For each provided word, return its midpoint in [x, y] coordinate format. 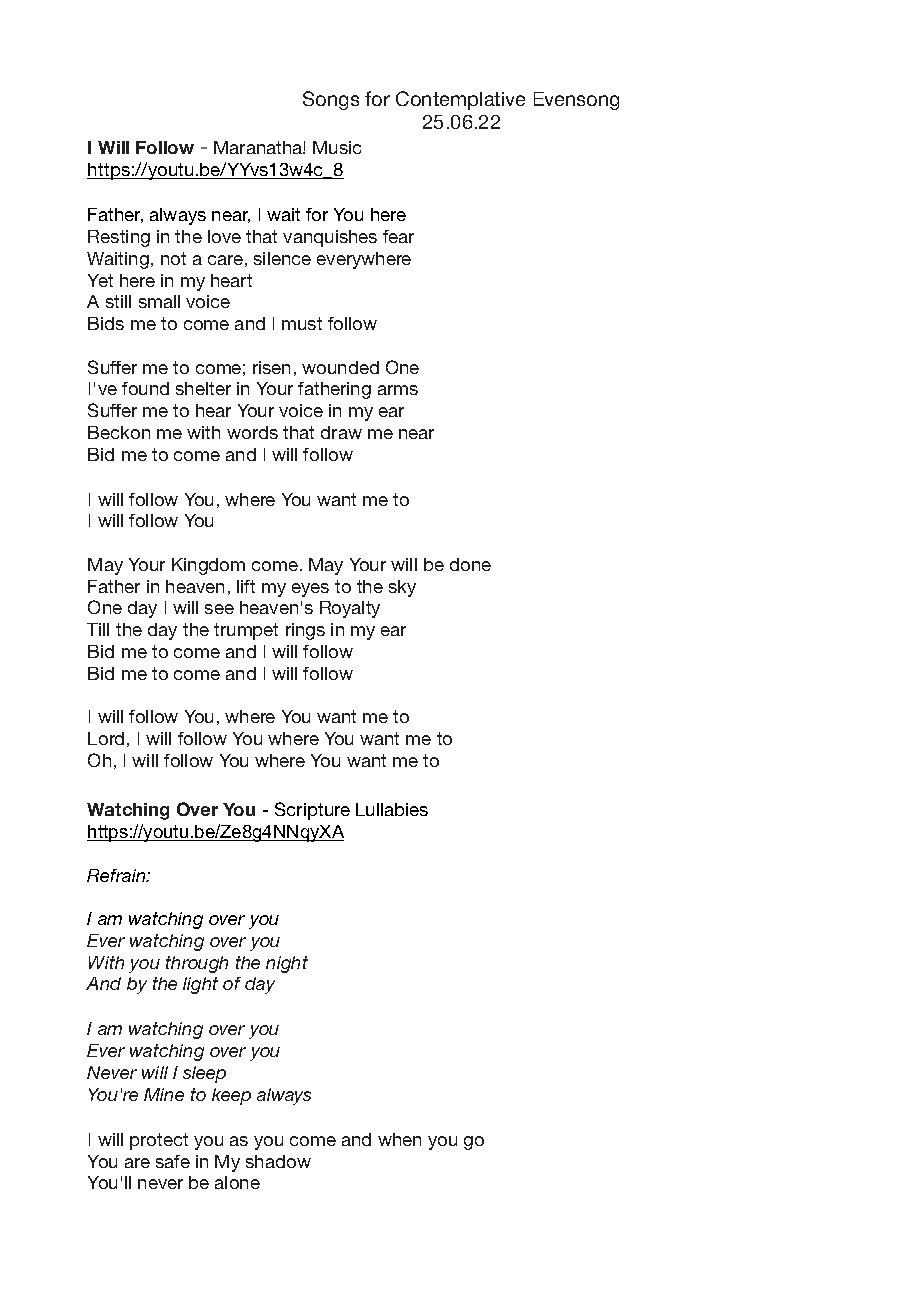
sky [402, 588]
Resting [119, 238]
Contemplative [460, 100]
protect [159, 1141]
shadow [278, 1161]
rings [305, 631]
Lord [106, 738]
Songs [331, 100]
